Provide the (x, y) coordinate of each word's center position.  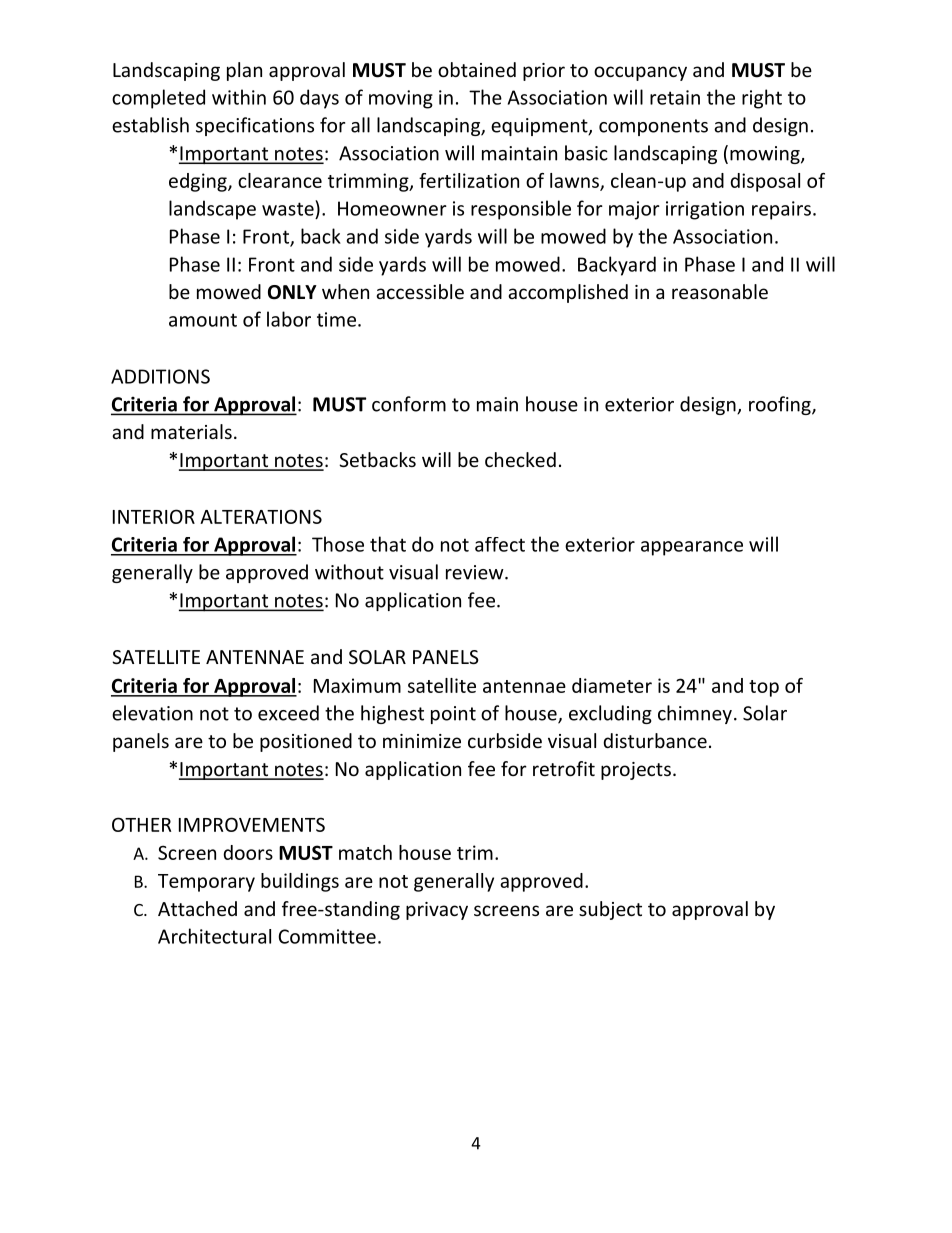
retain (675, 97)
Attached (197, 908)
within (239, 97)
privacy (437, 911)
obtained (477, 69)
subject (610, 910)
